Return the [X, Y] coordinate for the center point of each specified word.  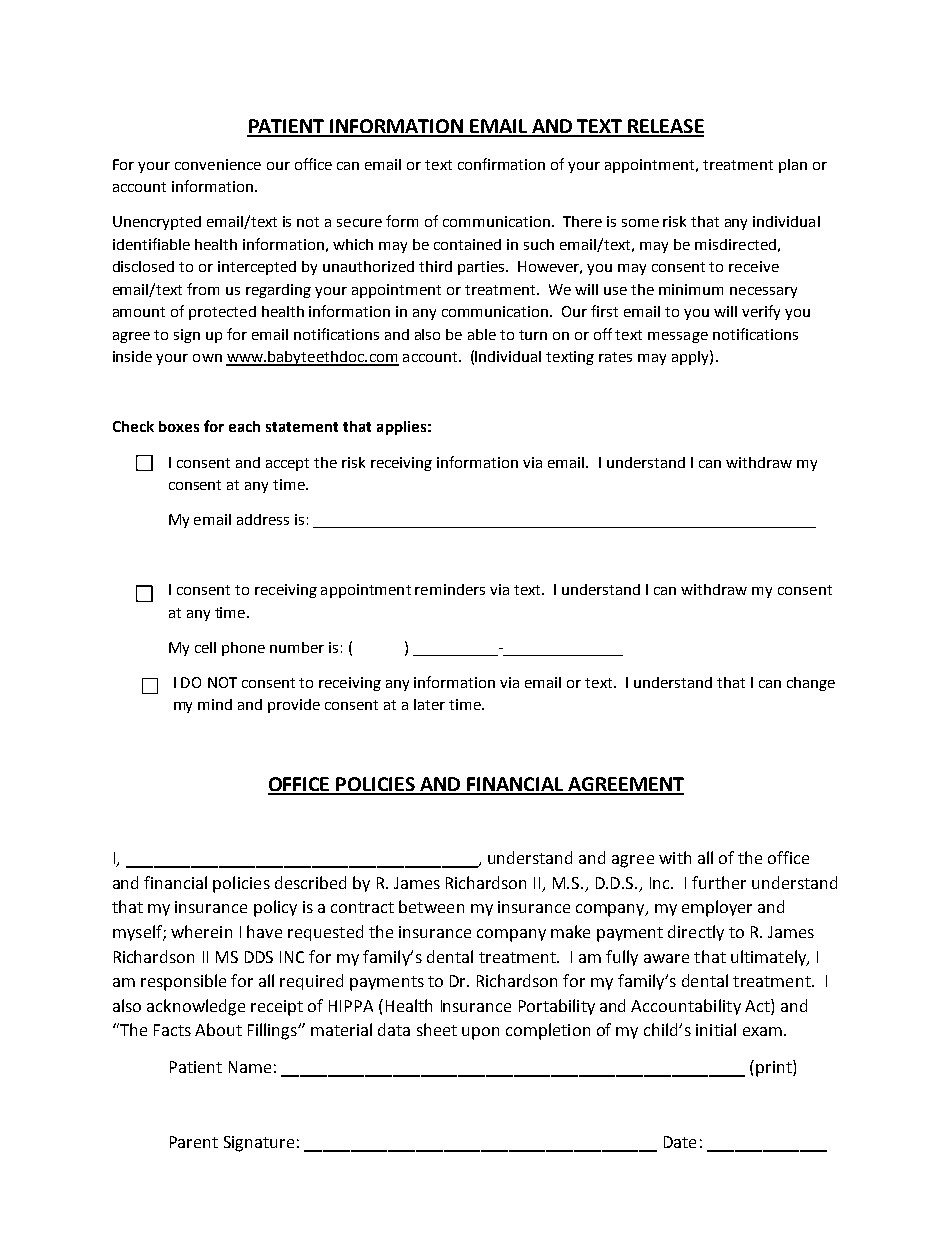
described [310, 882]
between [431, 906]
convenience [218, 164]
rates [615, 357]
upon [480, 1033]
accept [287, 464]
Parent [194, 1142]
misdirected [735, 244]
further [719, 882]
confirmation [501, 164]
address [263, 519]
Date [680, 1142]
